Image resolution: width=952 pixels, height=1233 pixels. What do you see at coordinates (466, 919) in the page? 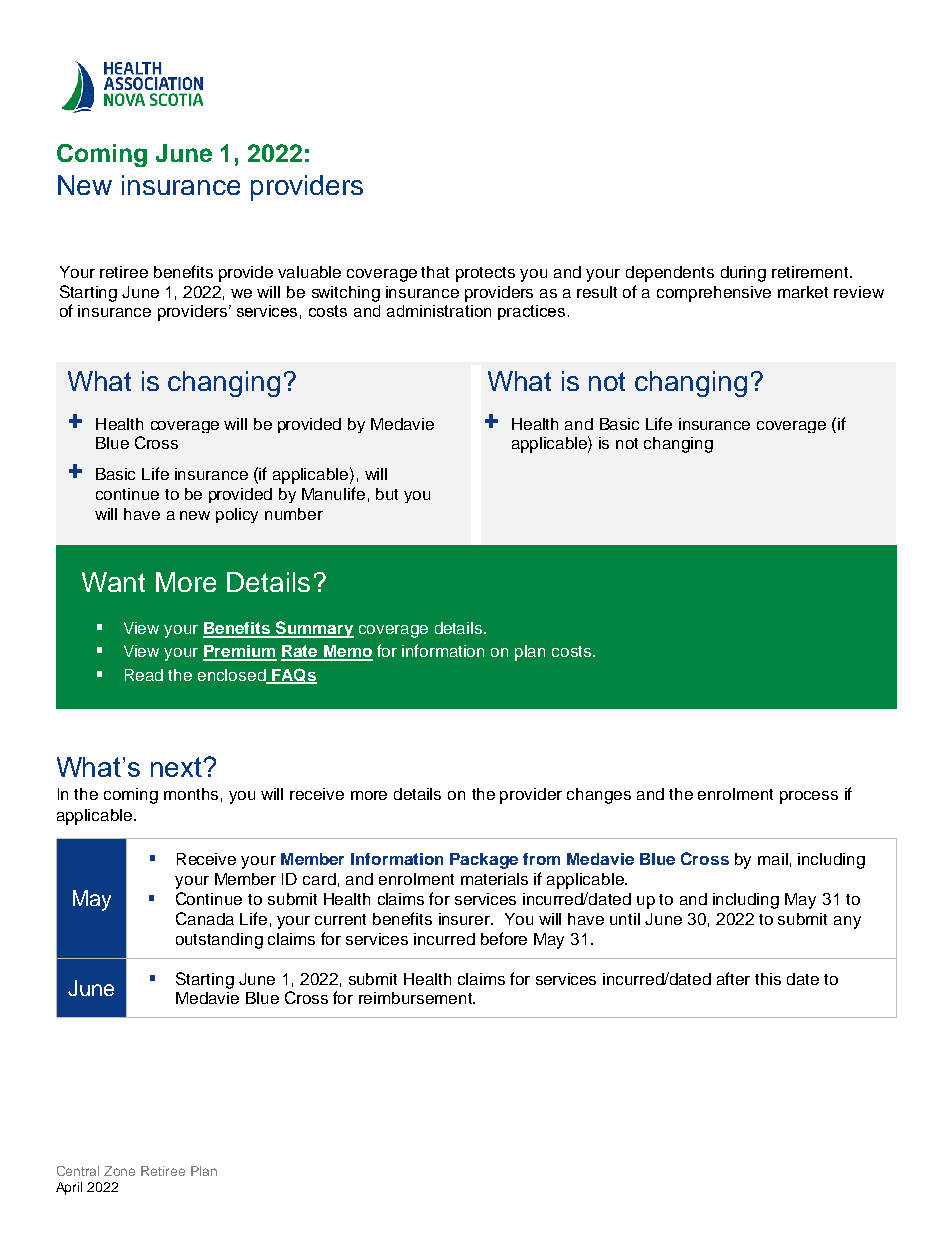
I see `insurer` at bounding box center [466, 919].
